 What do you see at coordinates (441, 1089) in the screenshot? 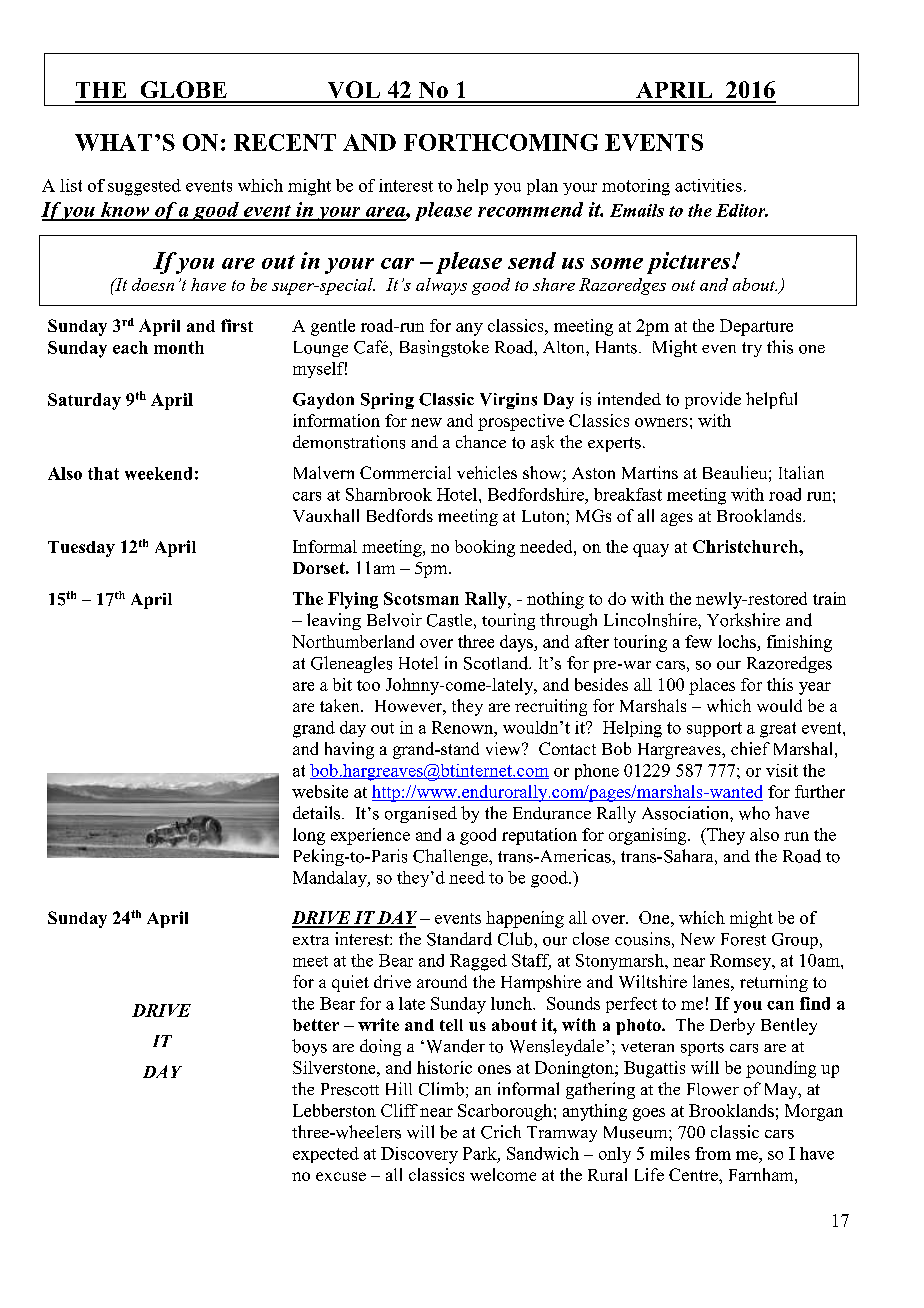
I see `Climb` at bounding box center [441, 1089].
